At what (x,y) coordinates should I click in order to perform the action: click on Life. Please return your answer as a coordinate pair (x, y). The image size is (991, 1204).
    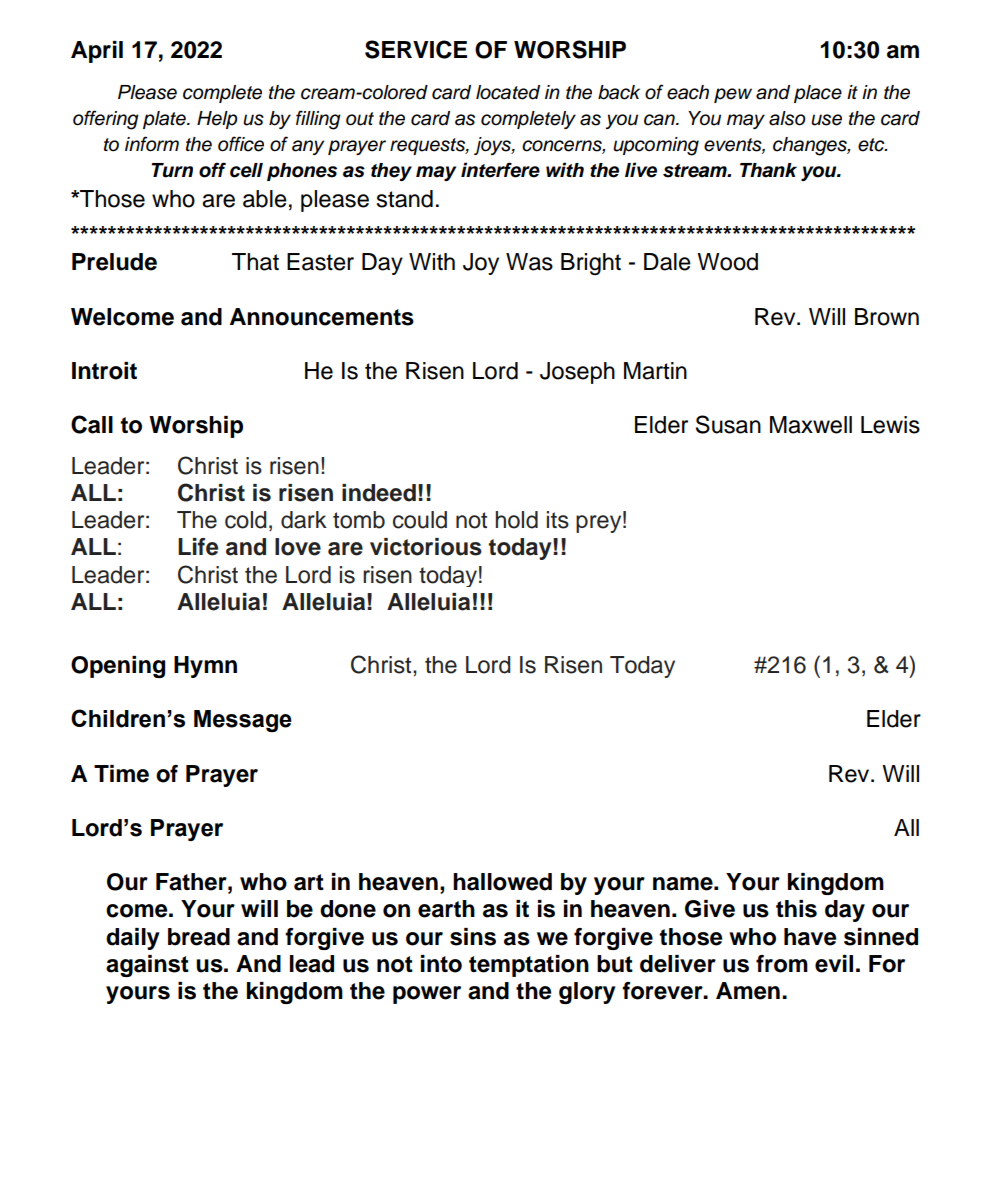
    Looking at the image, I should click on (198, 547).
